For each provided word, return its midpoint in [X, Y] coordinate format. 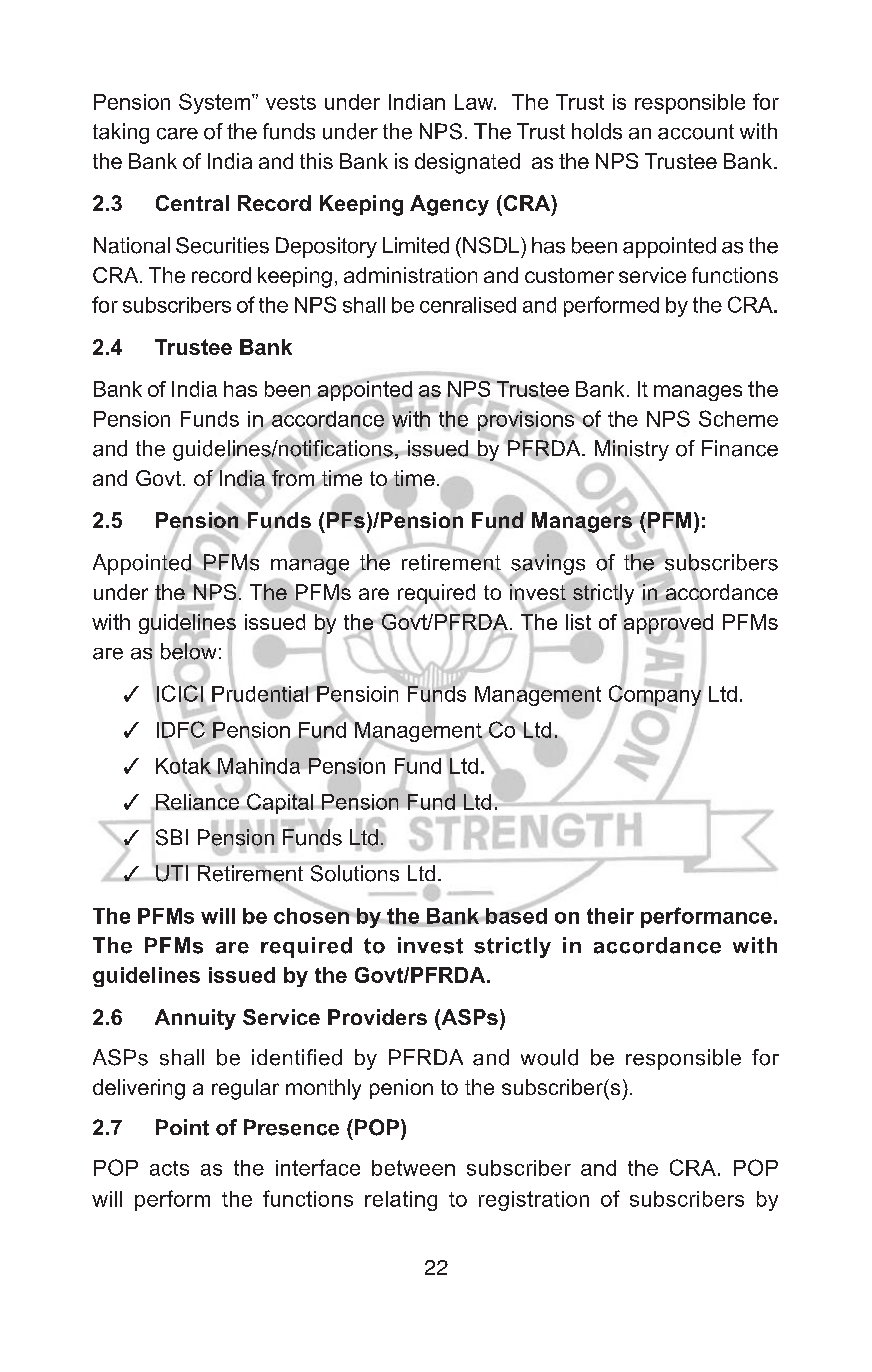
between [413, 1168]
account [696, 132]
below [188, 651]
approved [667, 623]
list [578, 622]
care [177, 134]
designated [467, 163]
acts [169, 1168]
